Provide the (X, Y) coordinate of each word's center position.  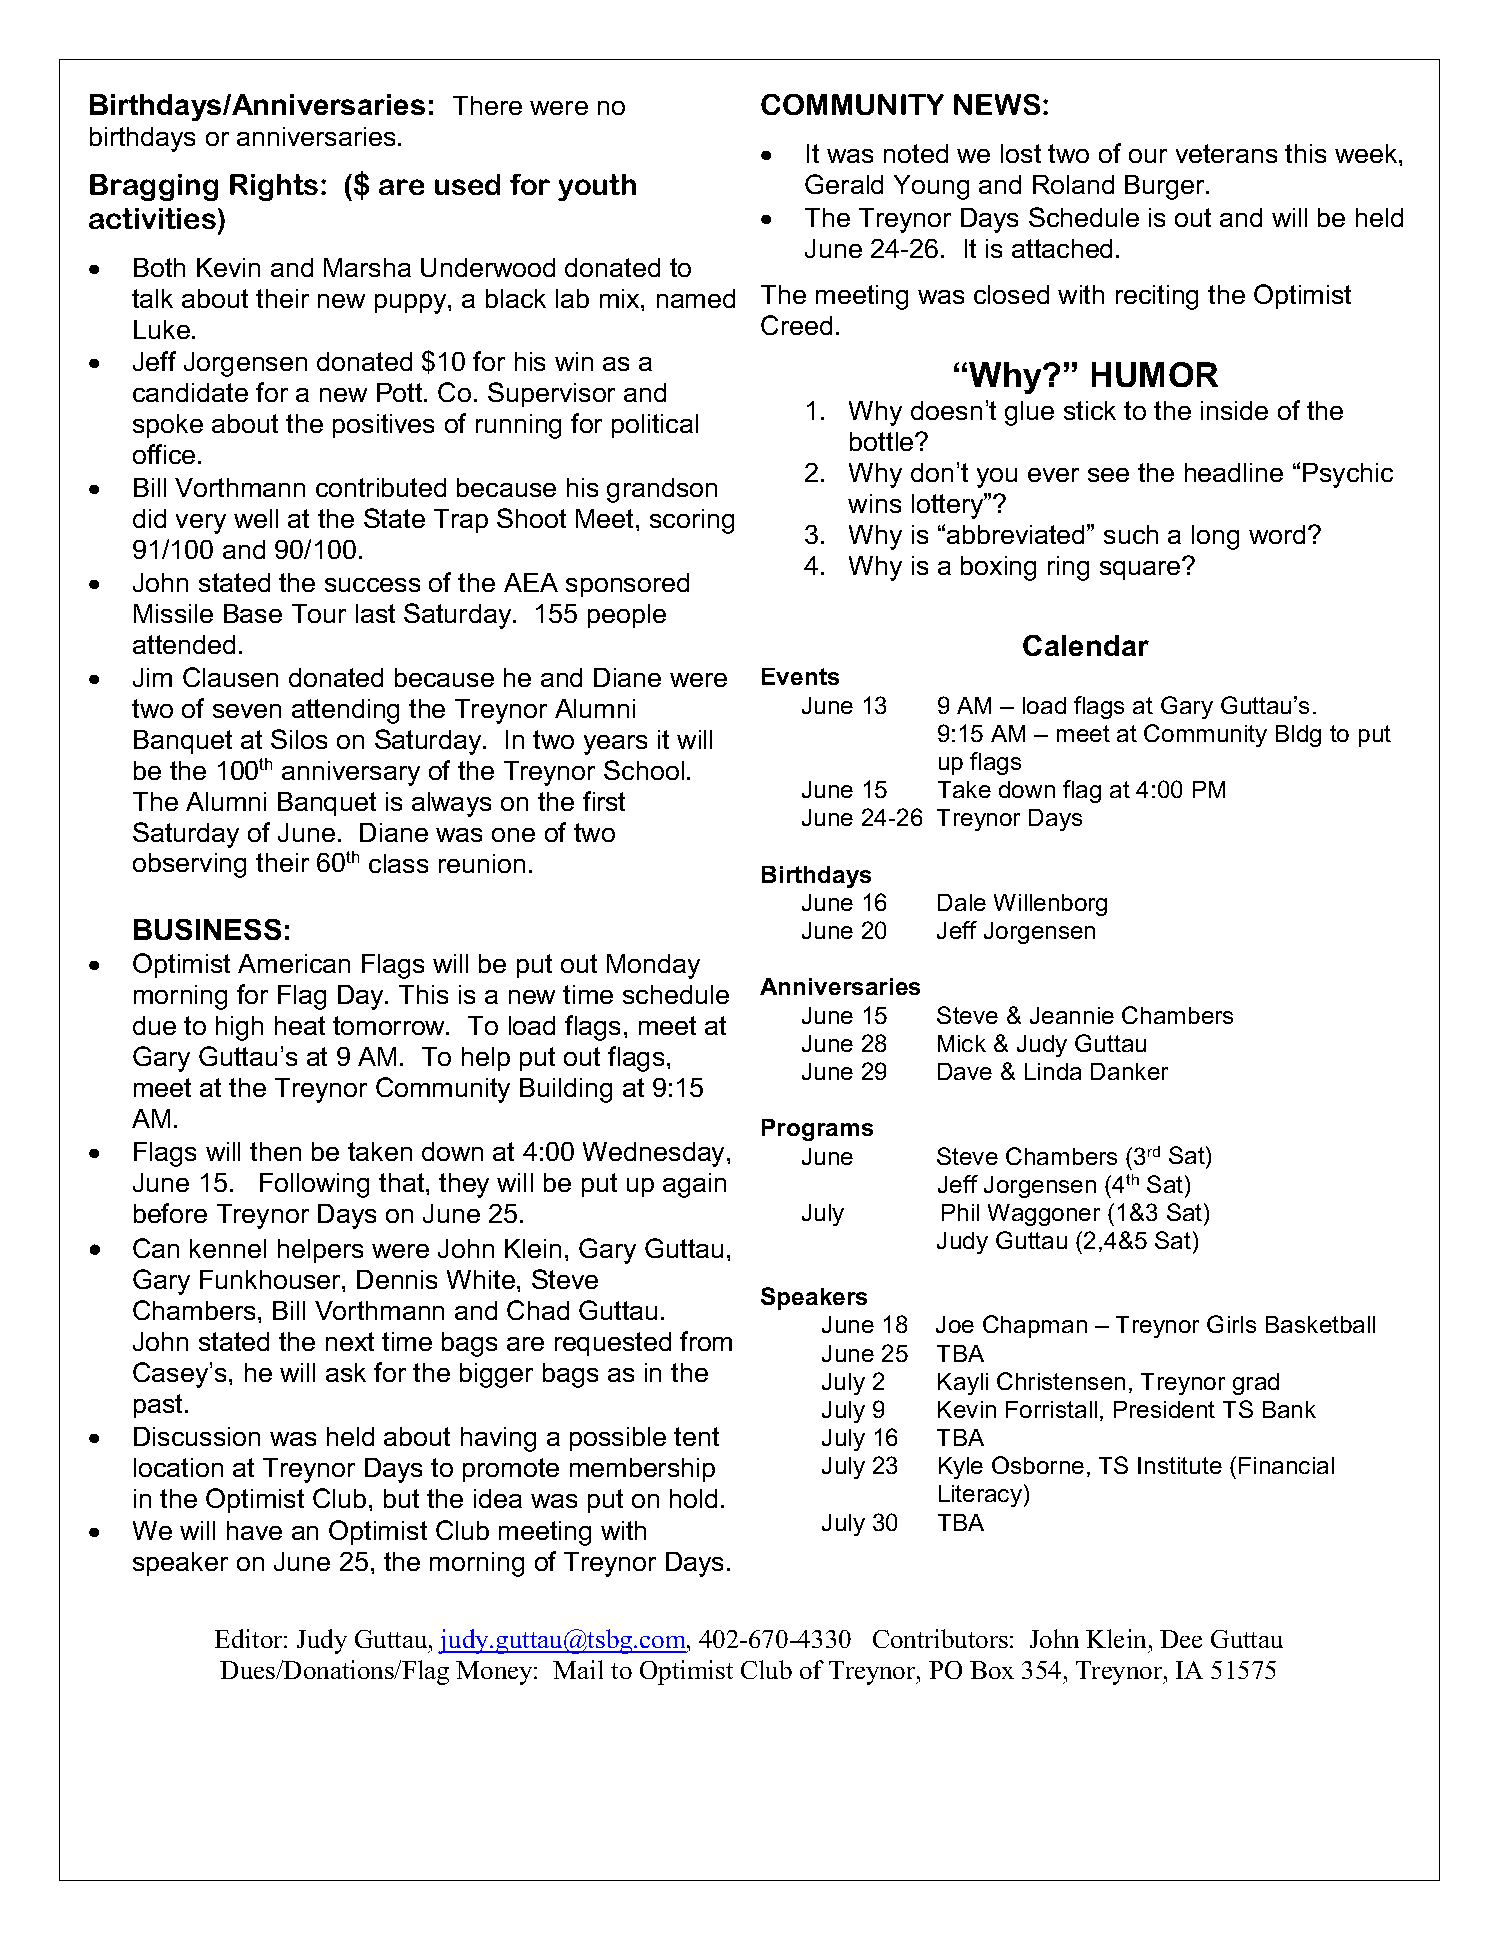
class (398, 863)
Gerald (844, 184)
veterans (1226, 153)
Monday (653, 966)
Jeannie (1072, 1015)
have (254, 1530)
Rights (274, 187)
